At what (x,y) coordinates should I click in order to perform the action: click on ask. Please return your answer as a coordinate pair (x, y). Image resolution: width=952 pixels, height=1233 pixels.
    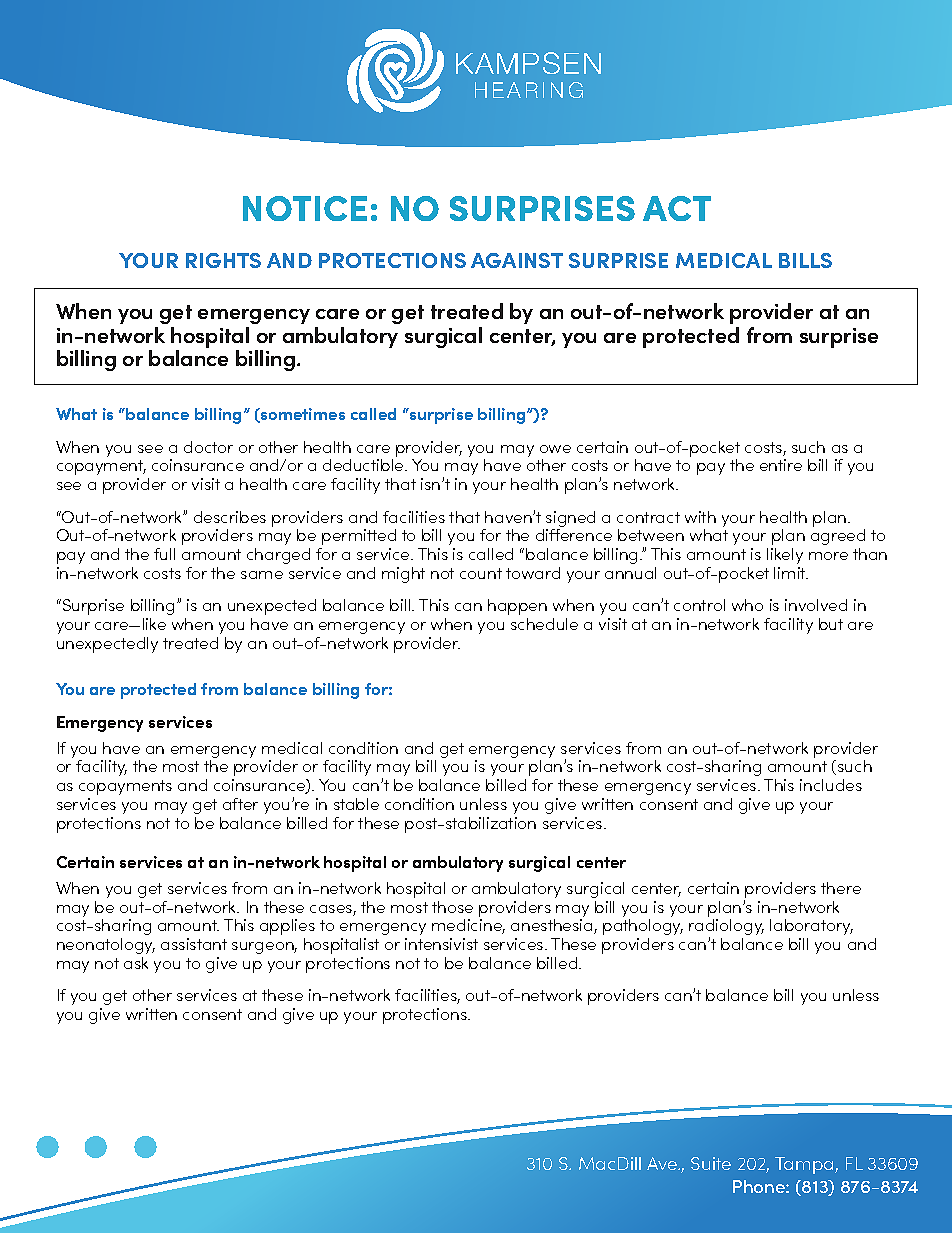
    Looking at the image, I should click on (136, 963).
